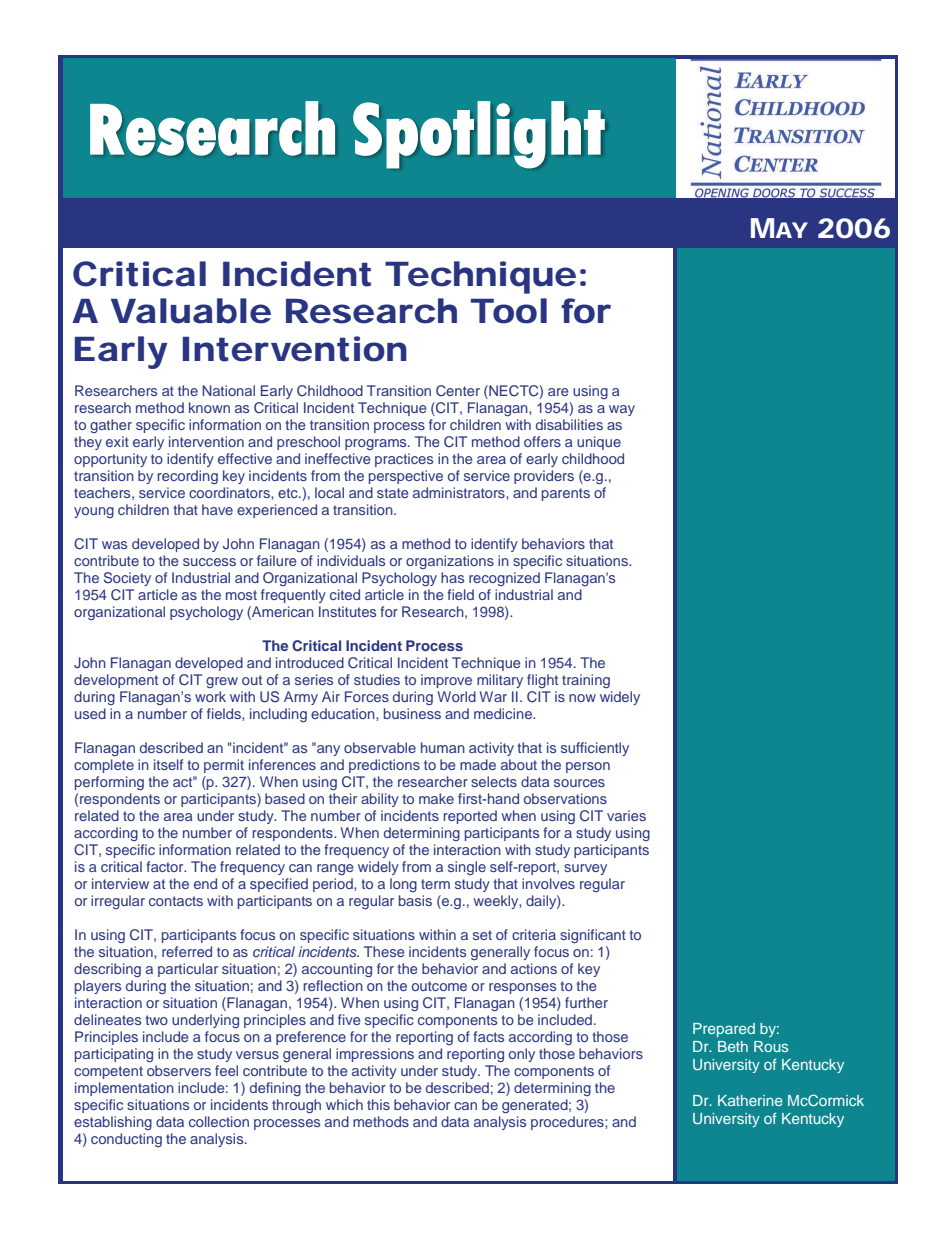 The height and width of the screenshot is (1233, 952). Describe the element at coordinates (228, 390) in the screenshot. I see `National` at that location.
